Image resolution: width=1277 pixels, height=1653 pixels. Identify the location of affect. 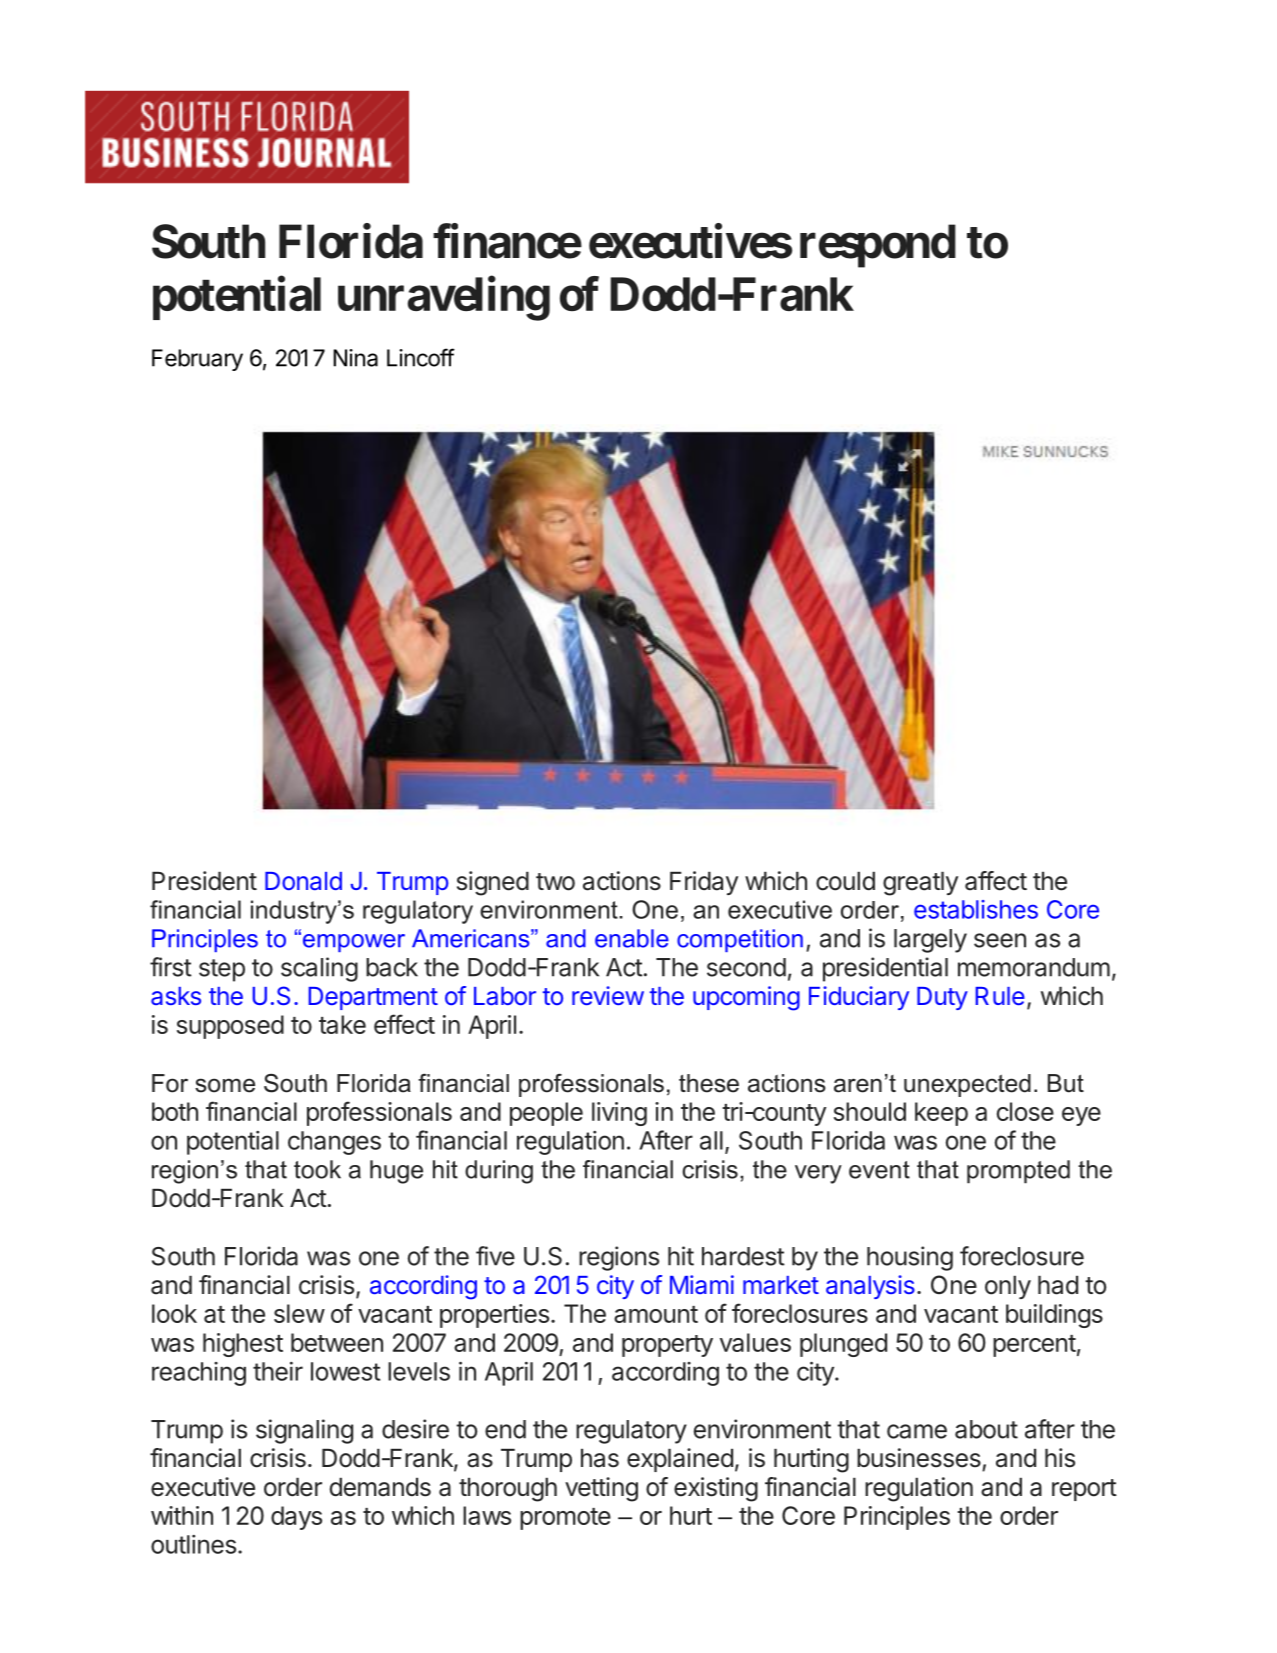
(996, 881).
